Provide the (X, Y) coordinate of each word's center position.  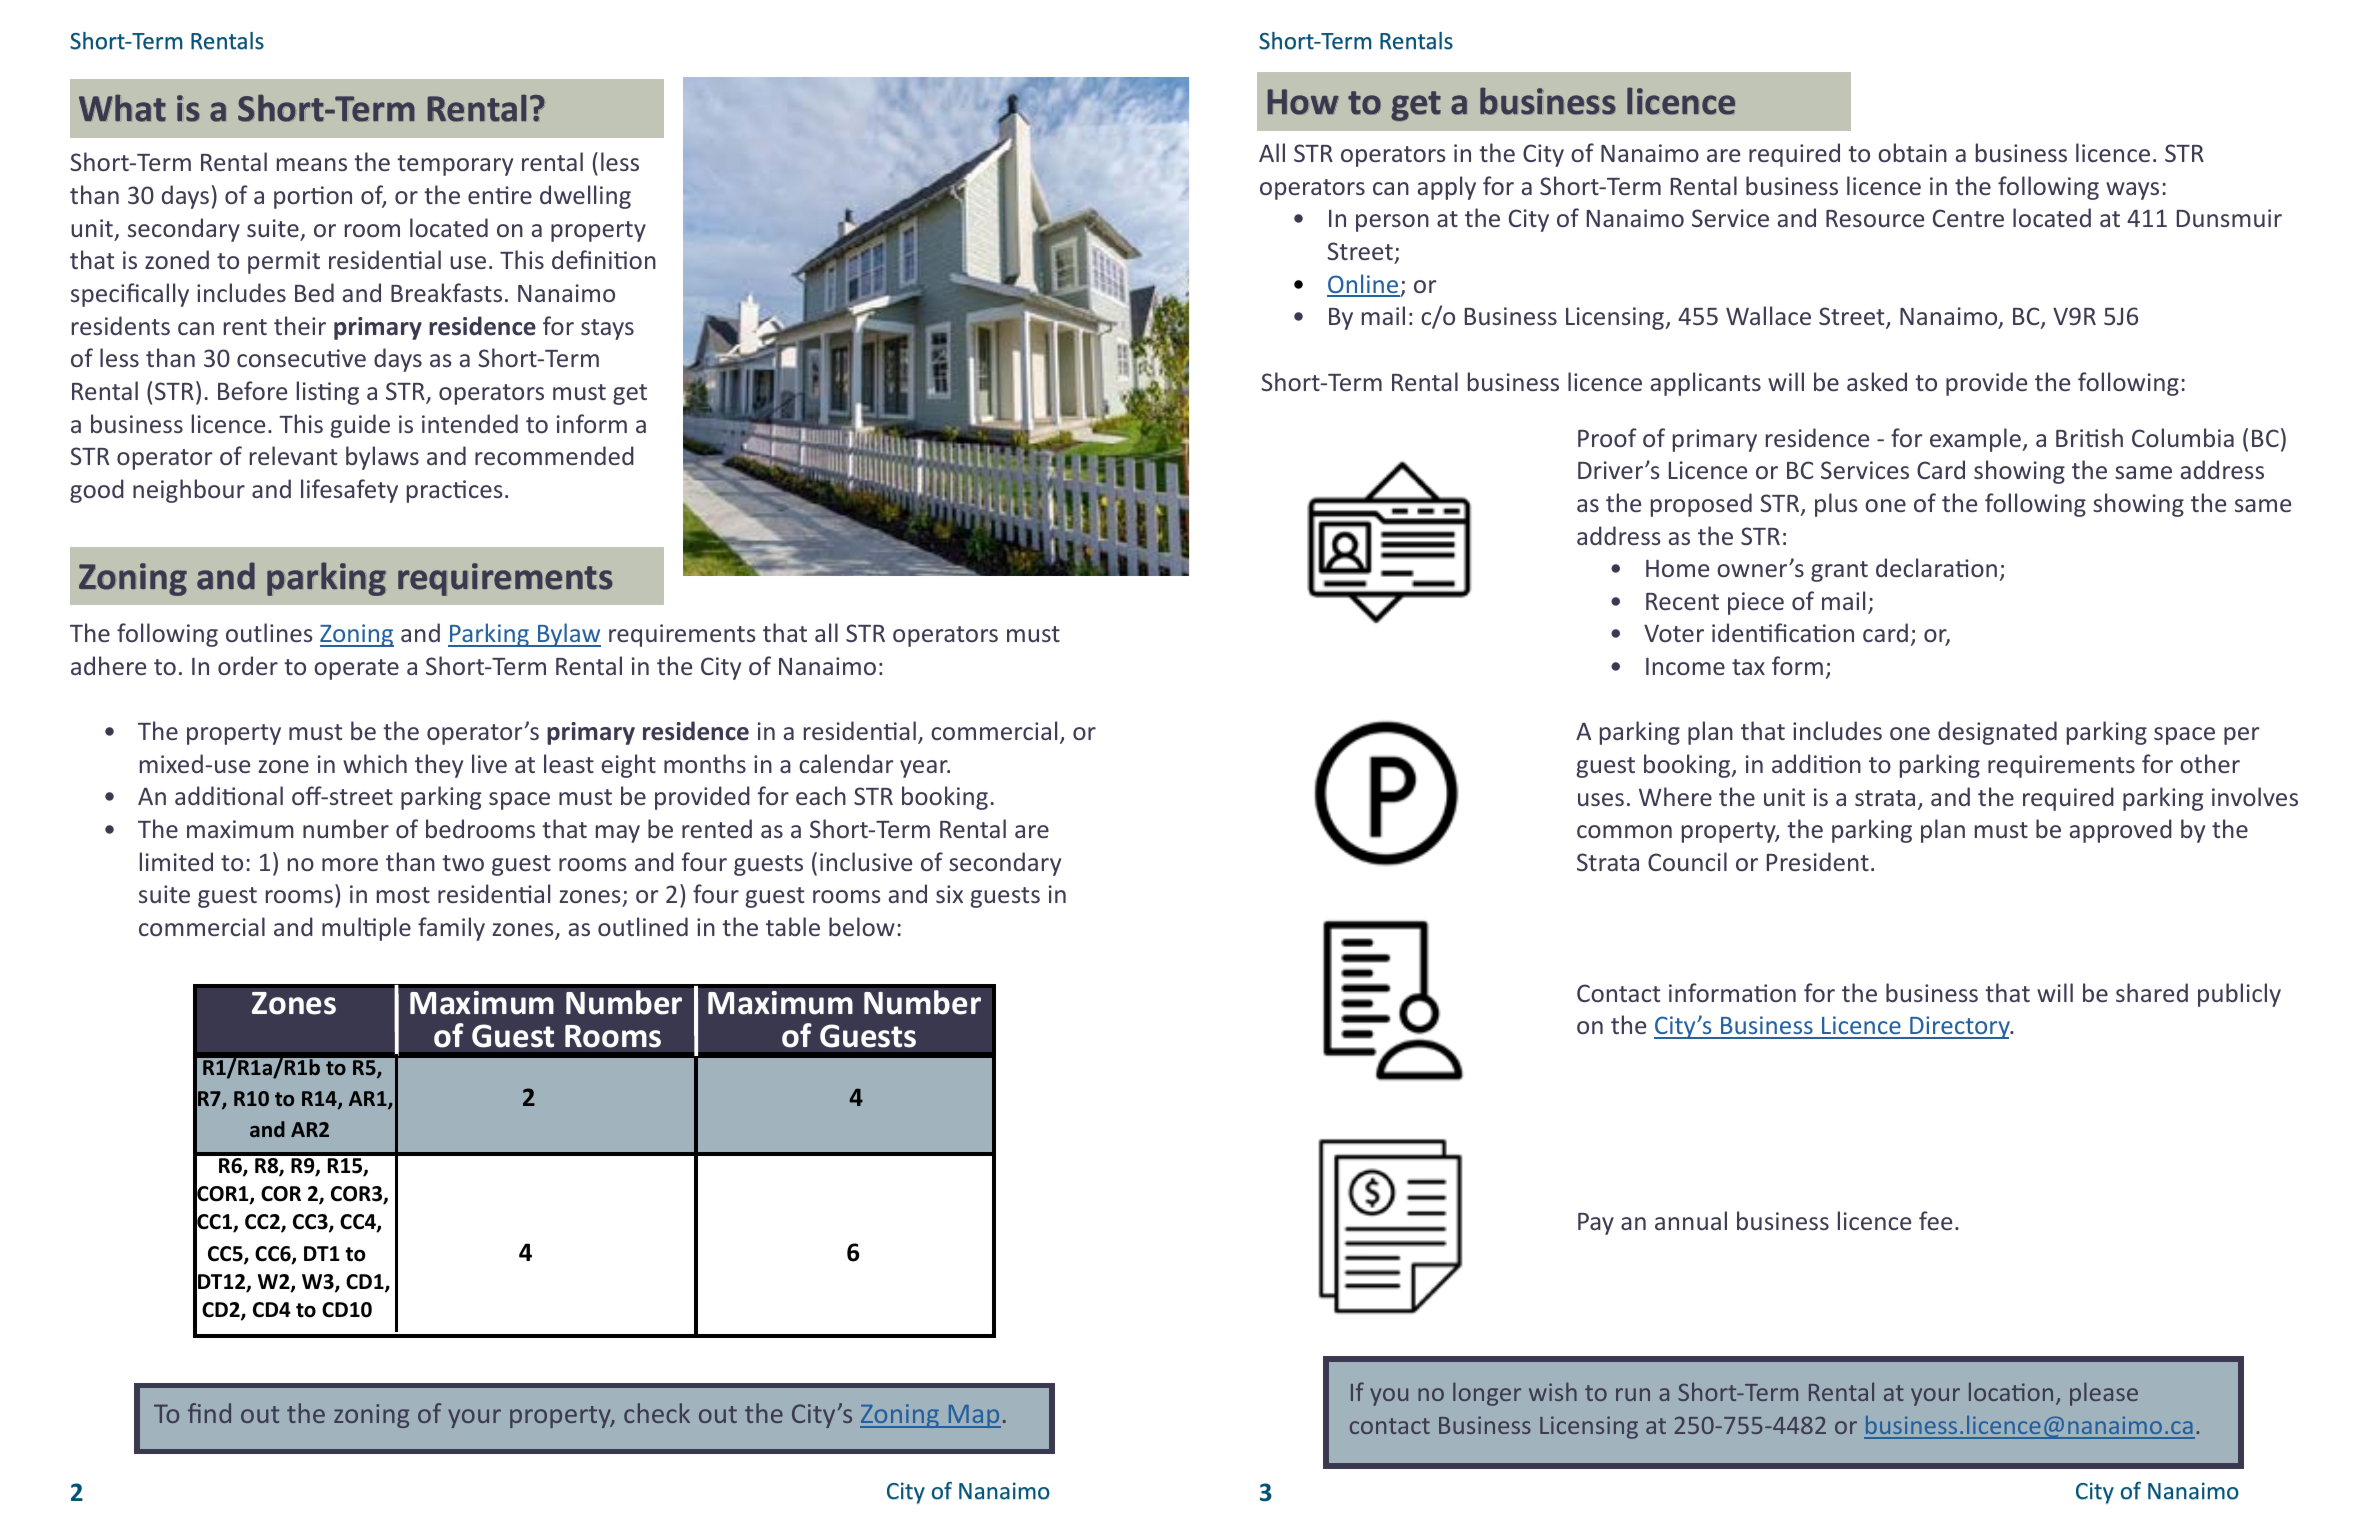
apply (1447, 188)
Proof (1607, 437)
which (375, 763)
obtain (1912, 152)
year (925, 769)
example (1976, 440)
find (209, 1413)
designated (1997, 733)
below (862, 926)
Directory (1960, 1027)
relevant (293, 455)
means (312, 164)
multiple (366, 929)
